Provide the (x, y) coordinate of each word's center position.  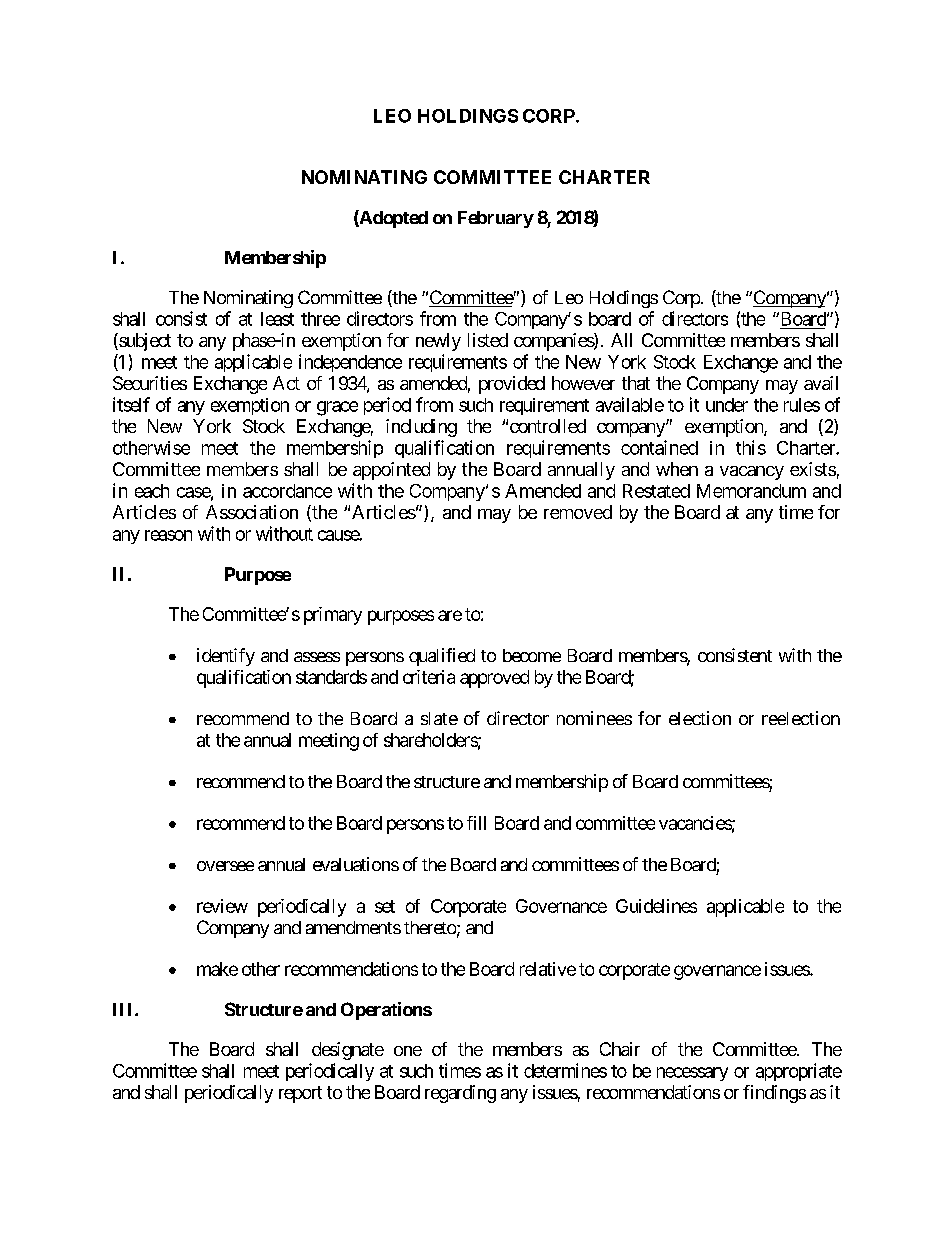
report (300, 1094)
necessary (692, 1074)
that (636, 383)
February (496, 219)
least (277, 319)
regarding (460, 1094)
